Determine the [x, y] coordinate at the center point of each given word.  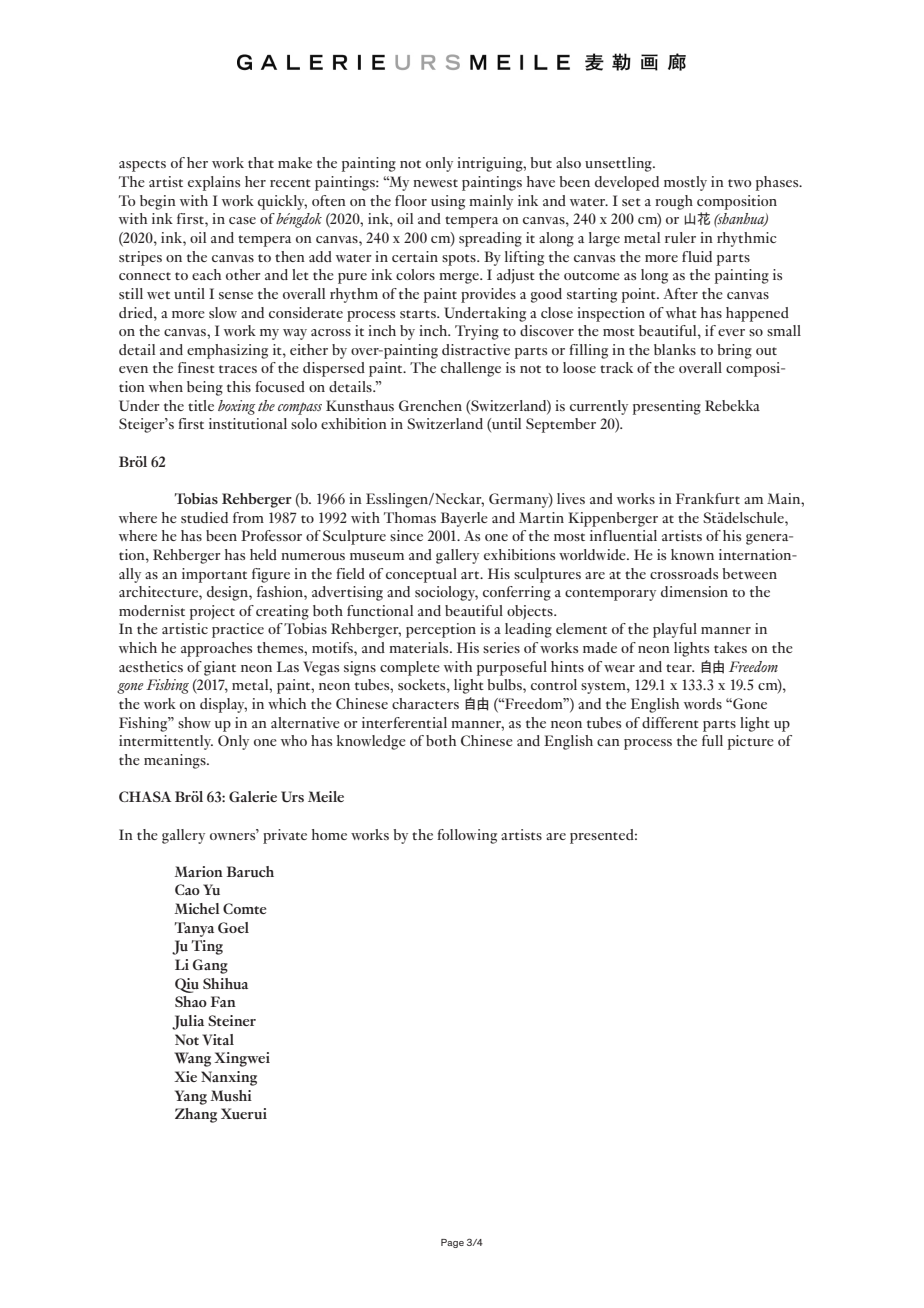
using [448, 202]
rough [674, 202]
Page [452, 1243]
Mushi [231, 1095]
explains [214, 183]
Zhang [196, 1115]
